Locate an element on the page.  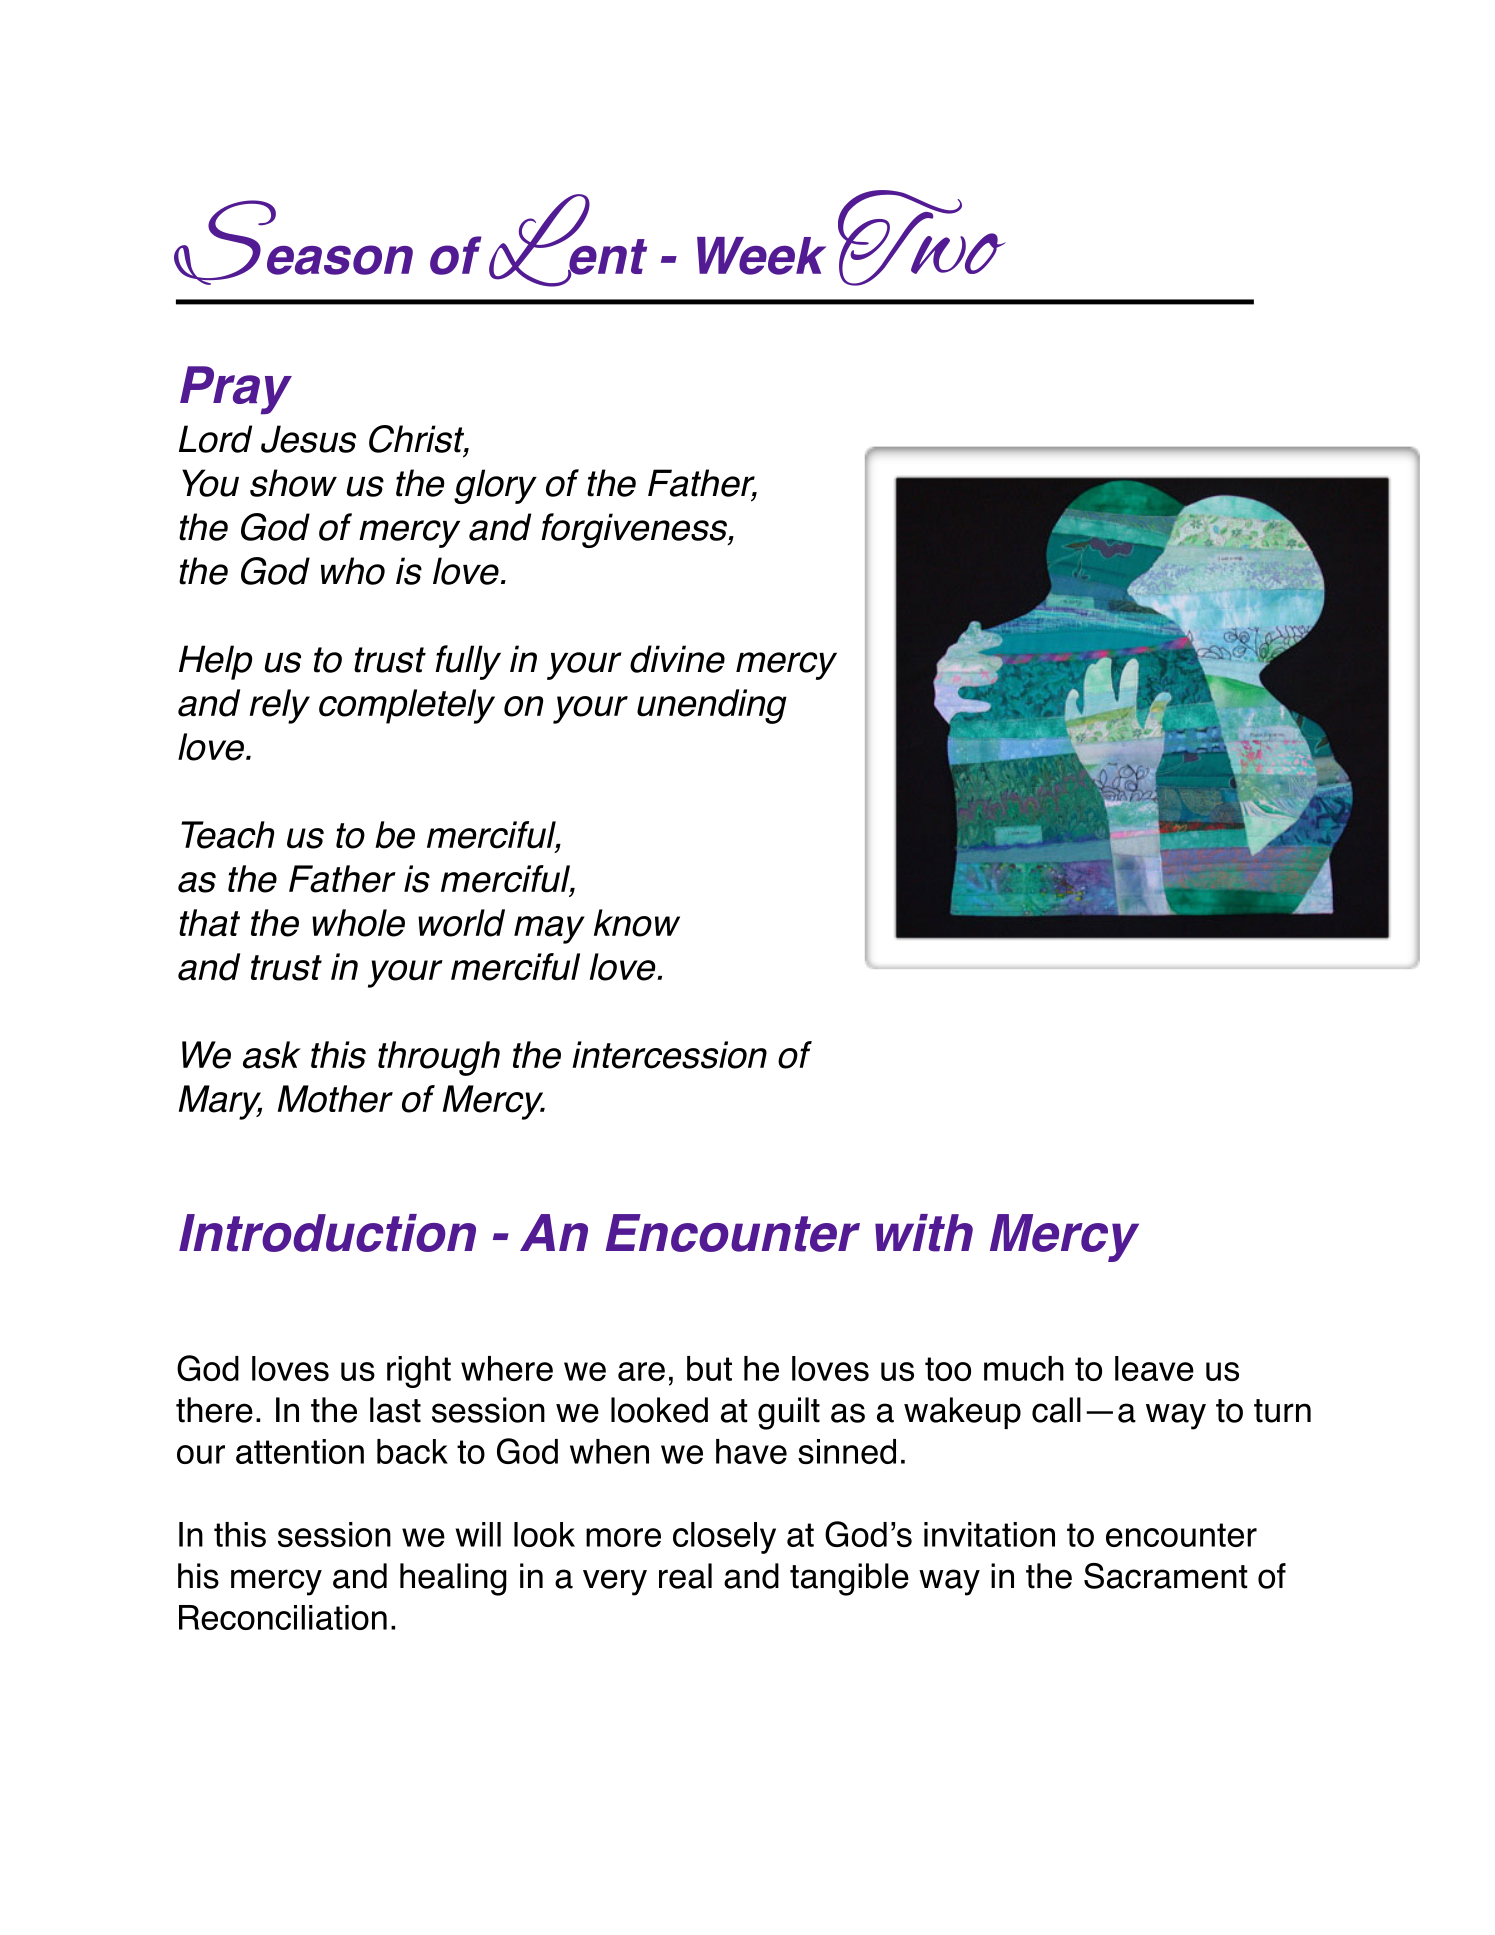
intercession is located at coordinates (669, 1055).
